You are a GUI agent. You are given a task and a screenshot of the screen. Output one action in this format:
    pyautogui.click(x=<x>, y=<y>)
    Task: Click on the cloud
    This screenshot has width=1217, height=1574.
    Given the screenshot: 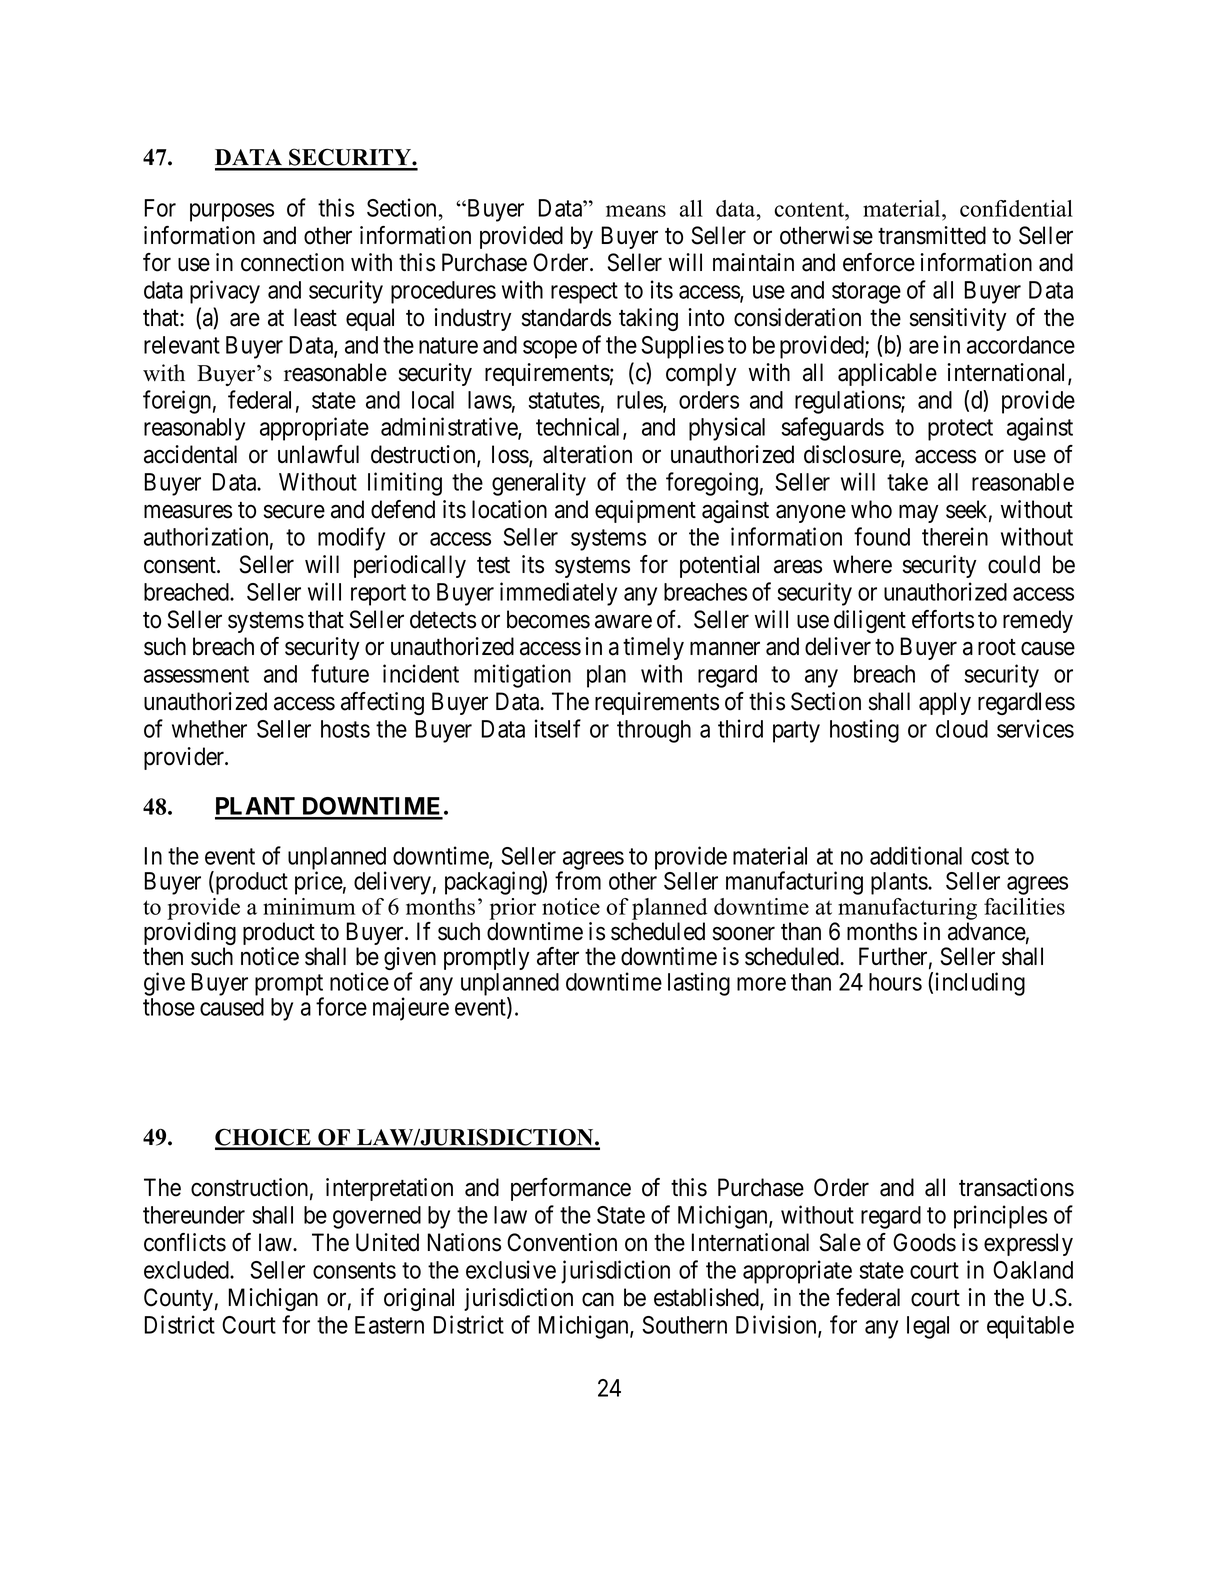 What is the action you would take?
    pyautogui.click(x=962, y=729)
